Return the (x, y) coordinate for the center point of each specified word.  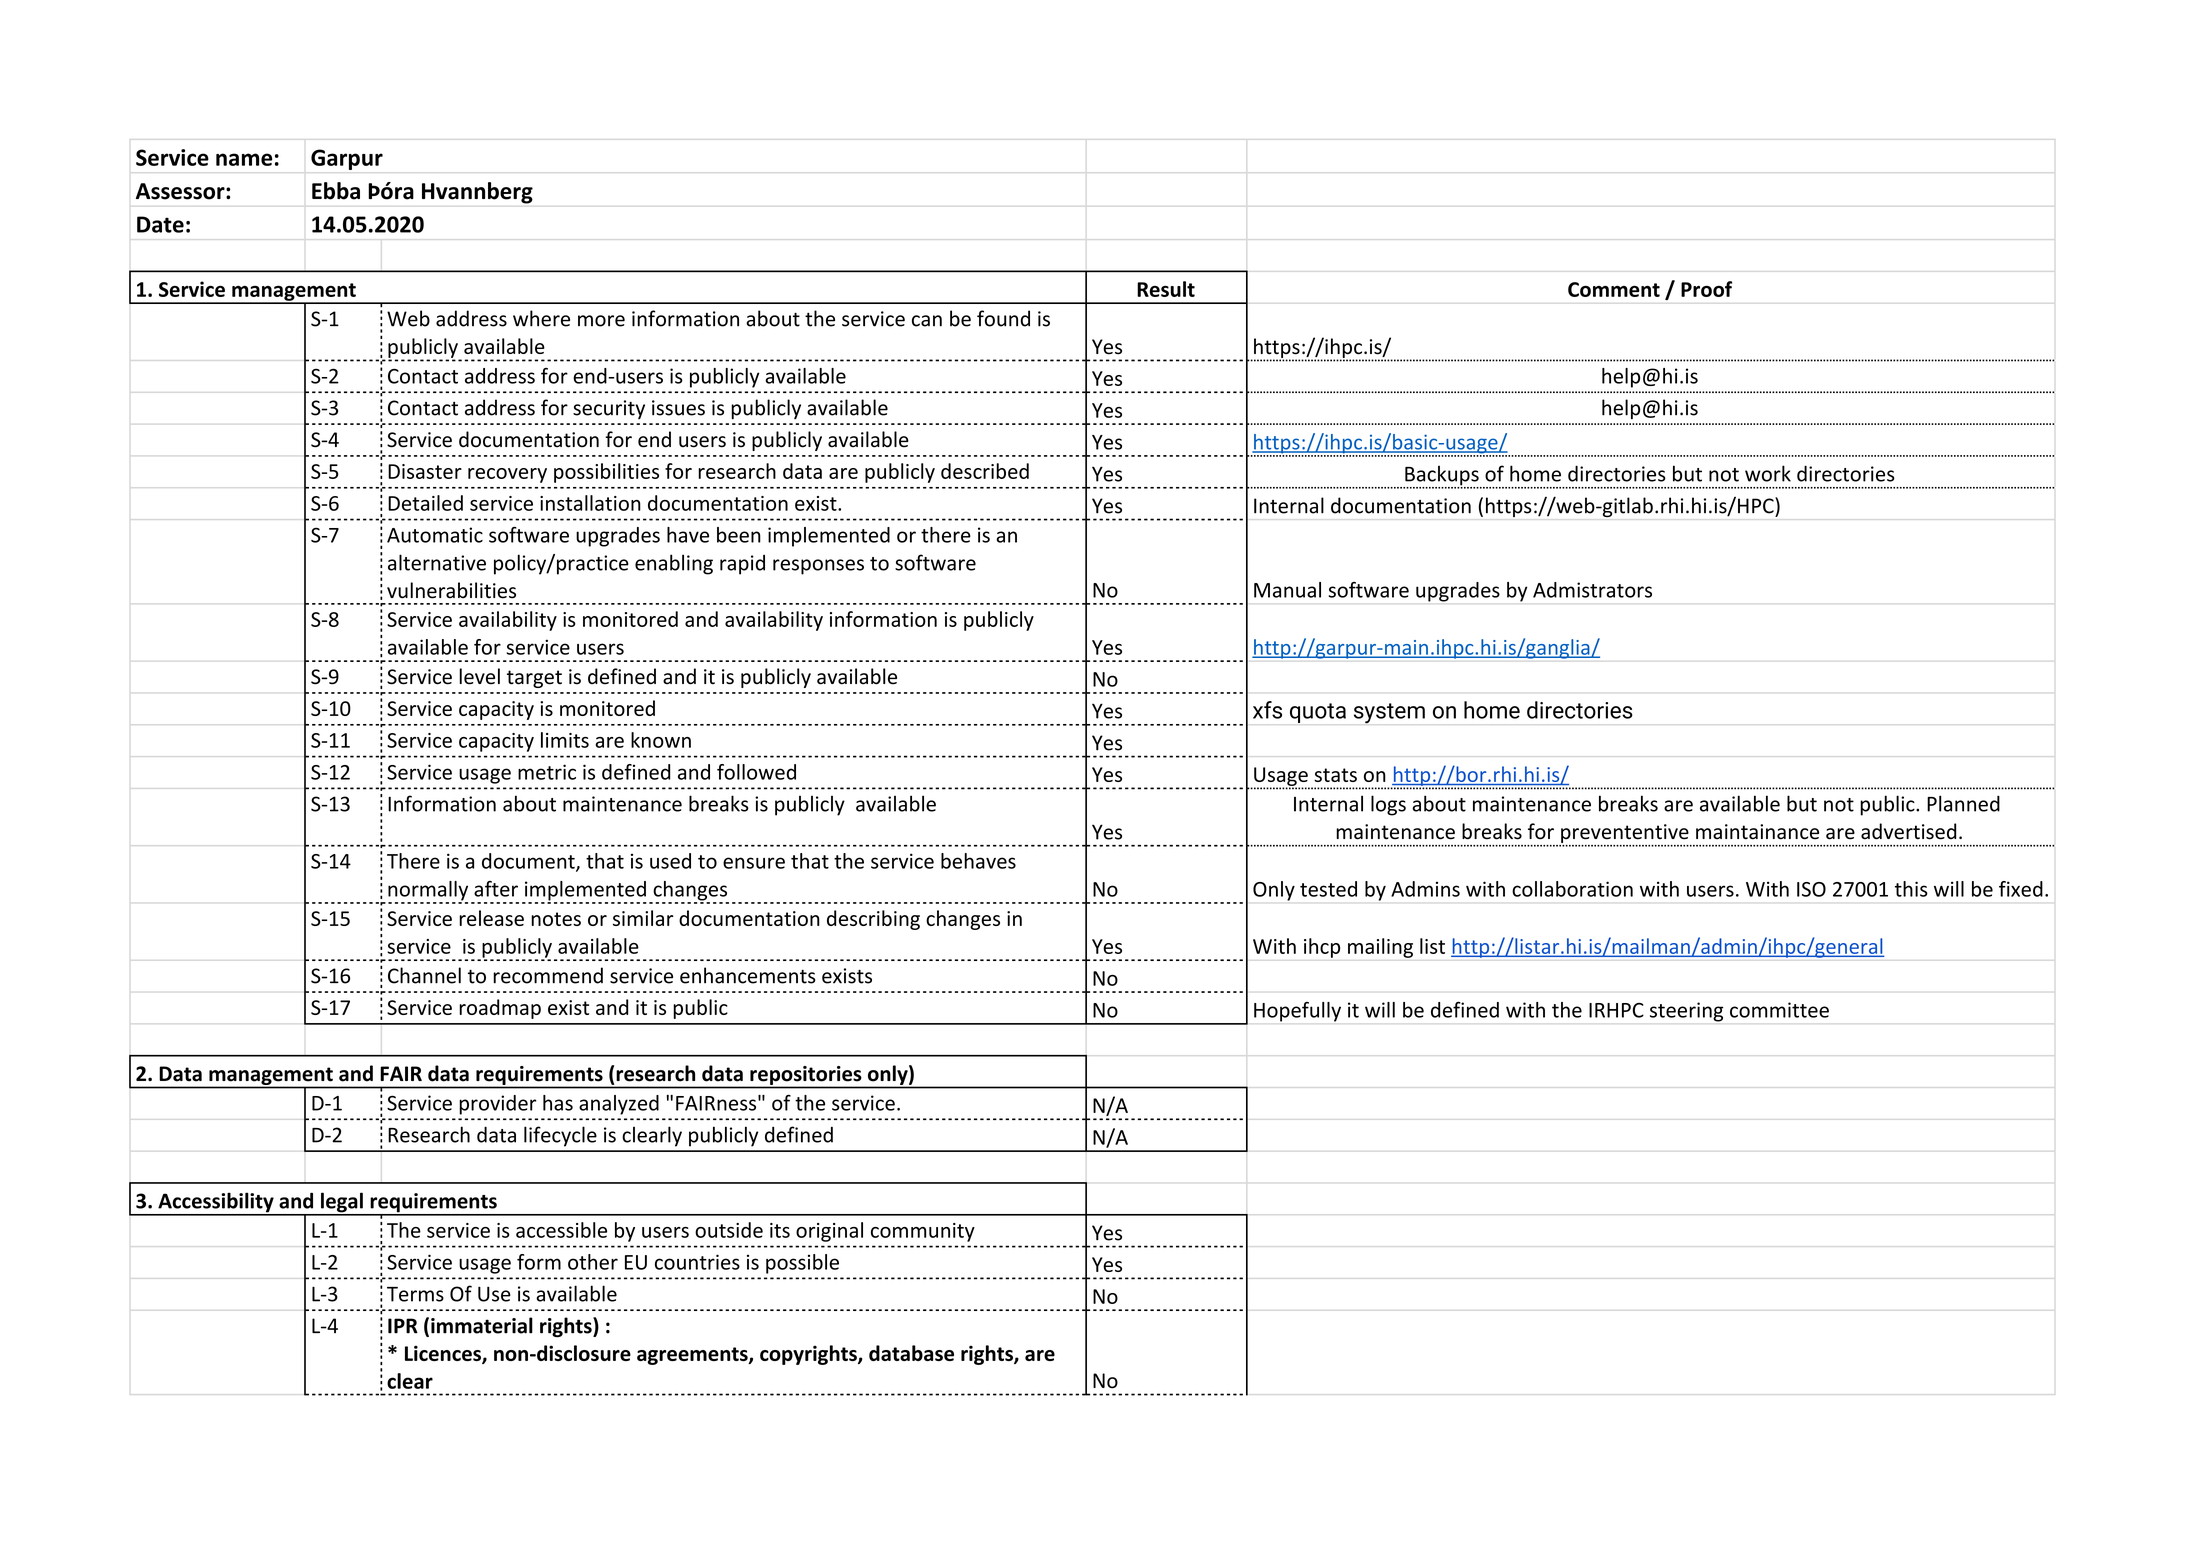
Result (1166, 289)
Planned (1963, 803)
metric (547, 772)
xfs (1267, 710)
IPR (403, 1326)
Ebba (336, 191)
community (923, 1232)
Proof (1706, 289)
